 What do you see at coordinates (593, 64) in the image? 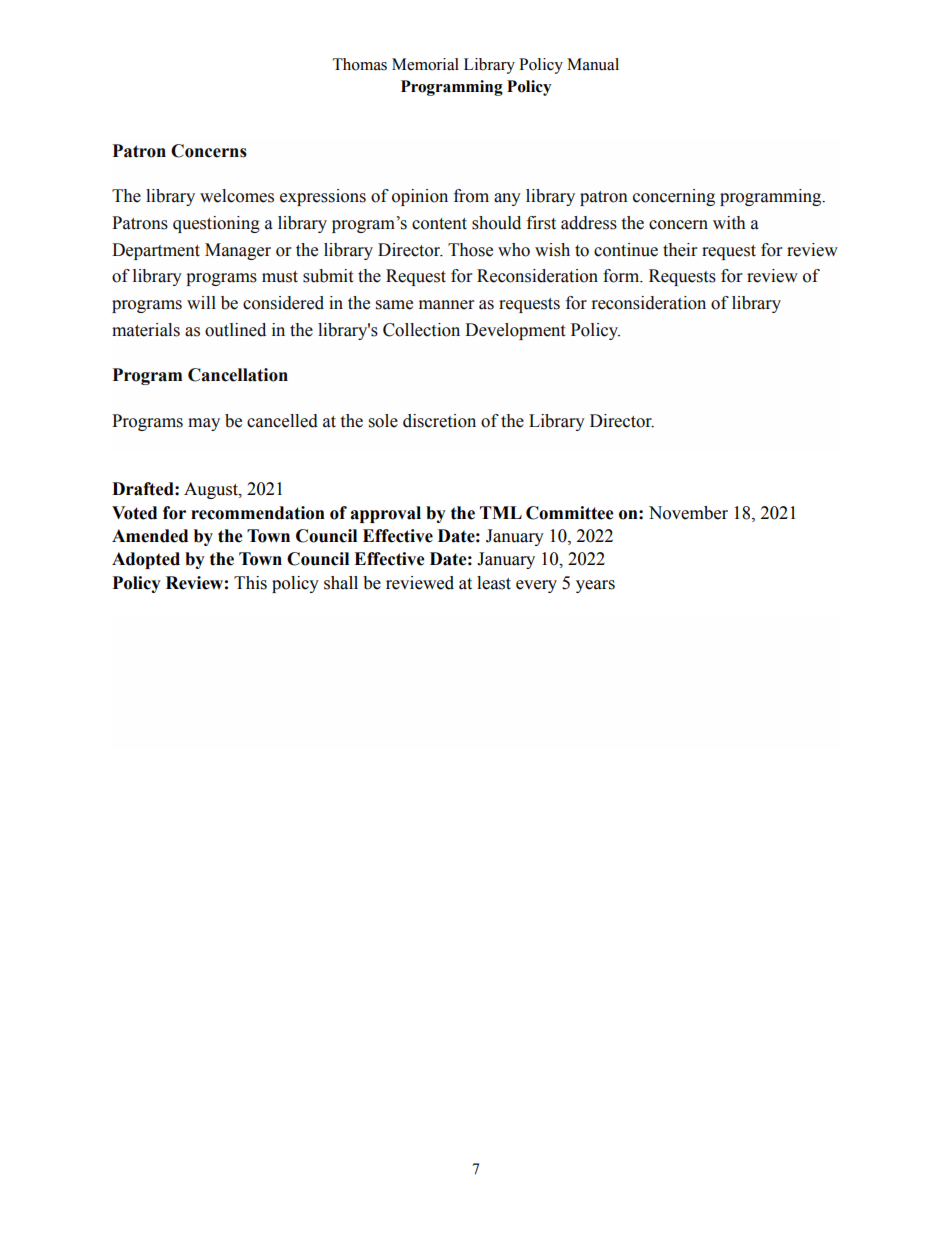
I see `Manual` at bounding box center [593, 64].
